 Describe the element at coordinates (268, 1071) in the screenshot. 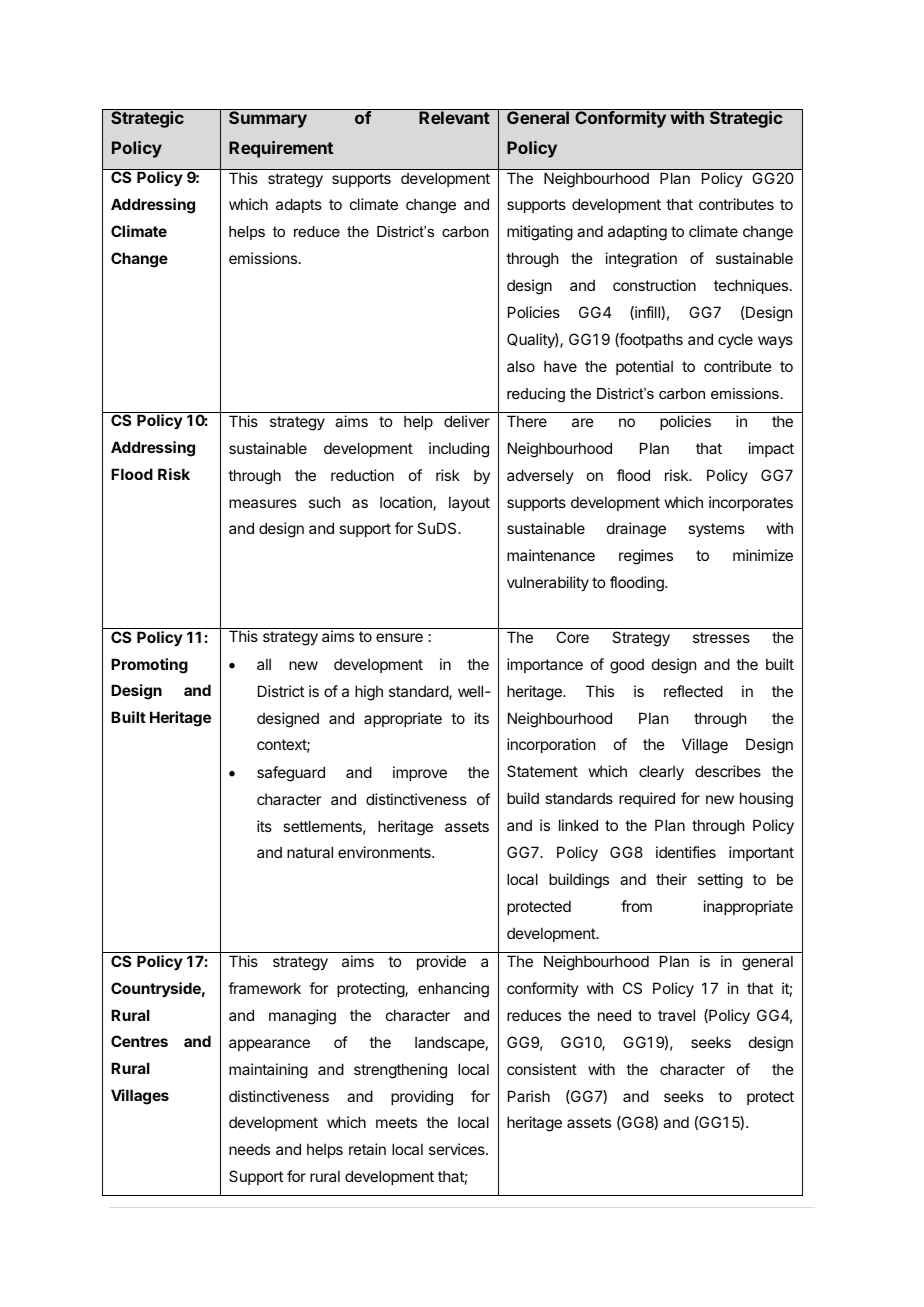

I see `maintaining` at that location.
